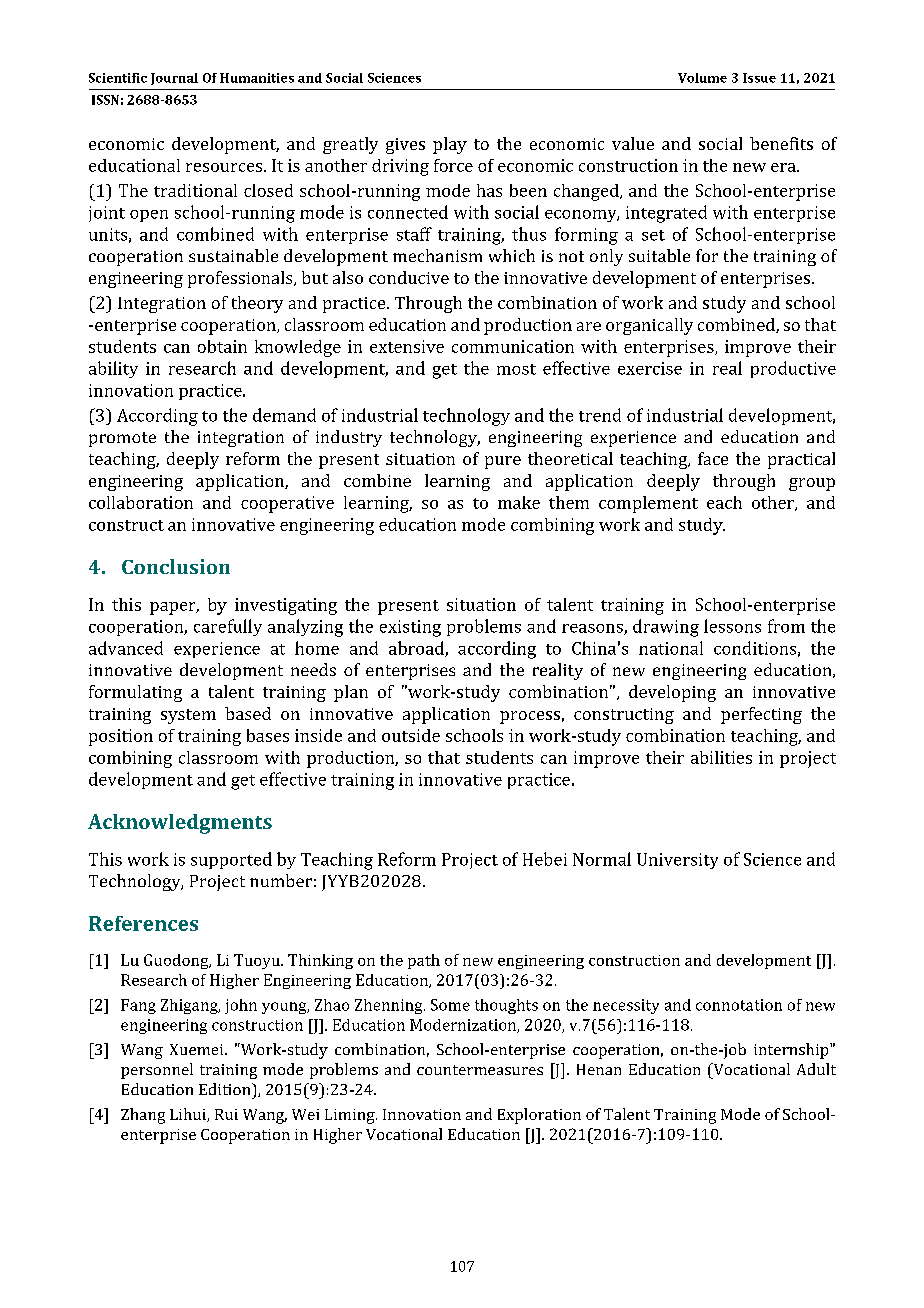 The width and height of the screenshot is (924, 1308). What do you see at coordinates (759, 78) in the screenshot?
I see `Issue` at bounding box center [759, 78].
